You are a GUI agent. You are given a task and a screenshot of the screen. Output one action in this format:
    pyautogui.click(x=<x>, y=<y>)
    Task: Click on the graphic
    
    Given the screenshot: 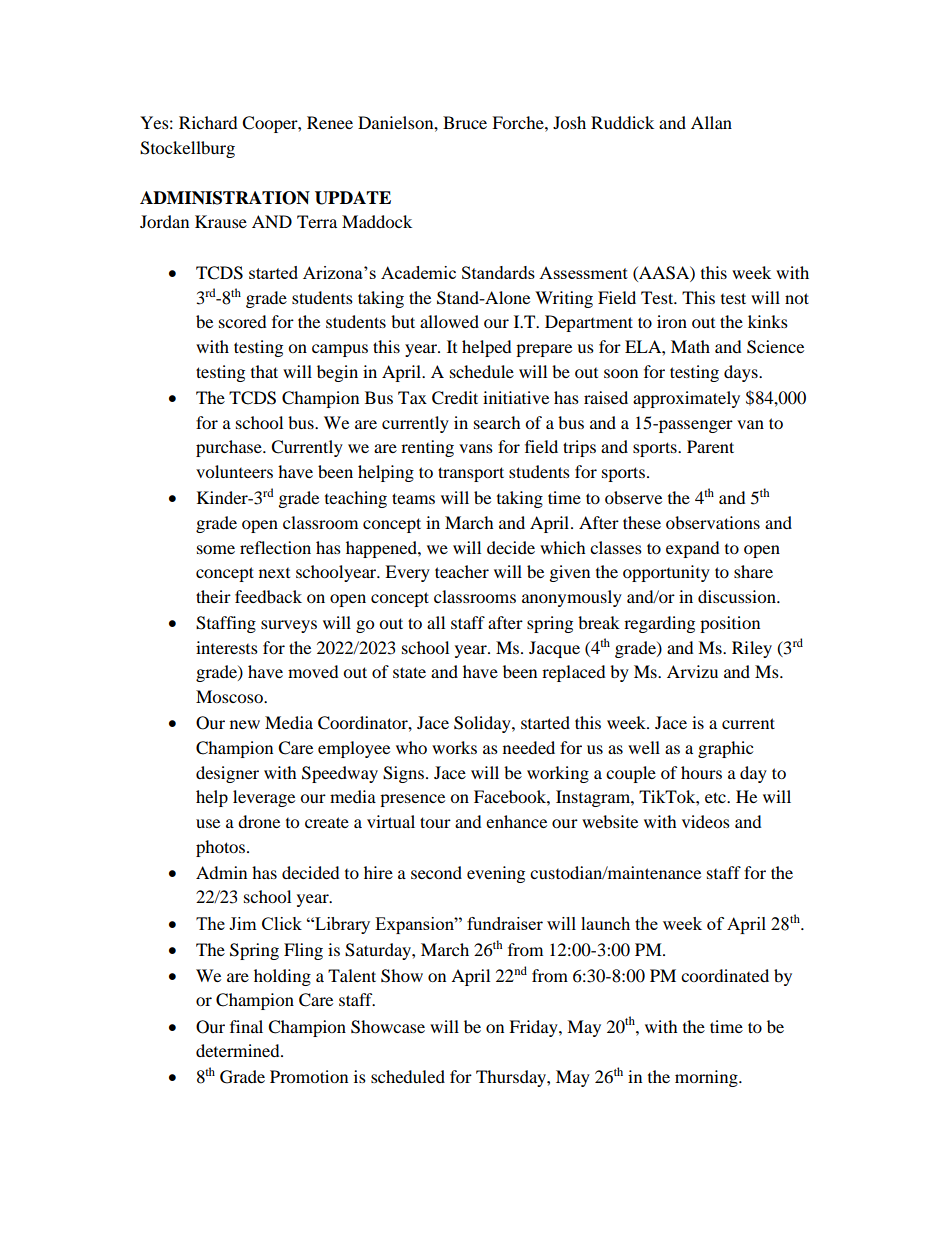 What is the action you would take?
    pyautogui.click(x=725, y=749)
